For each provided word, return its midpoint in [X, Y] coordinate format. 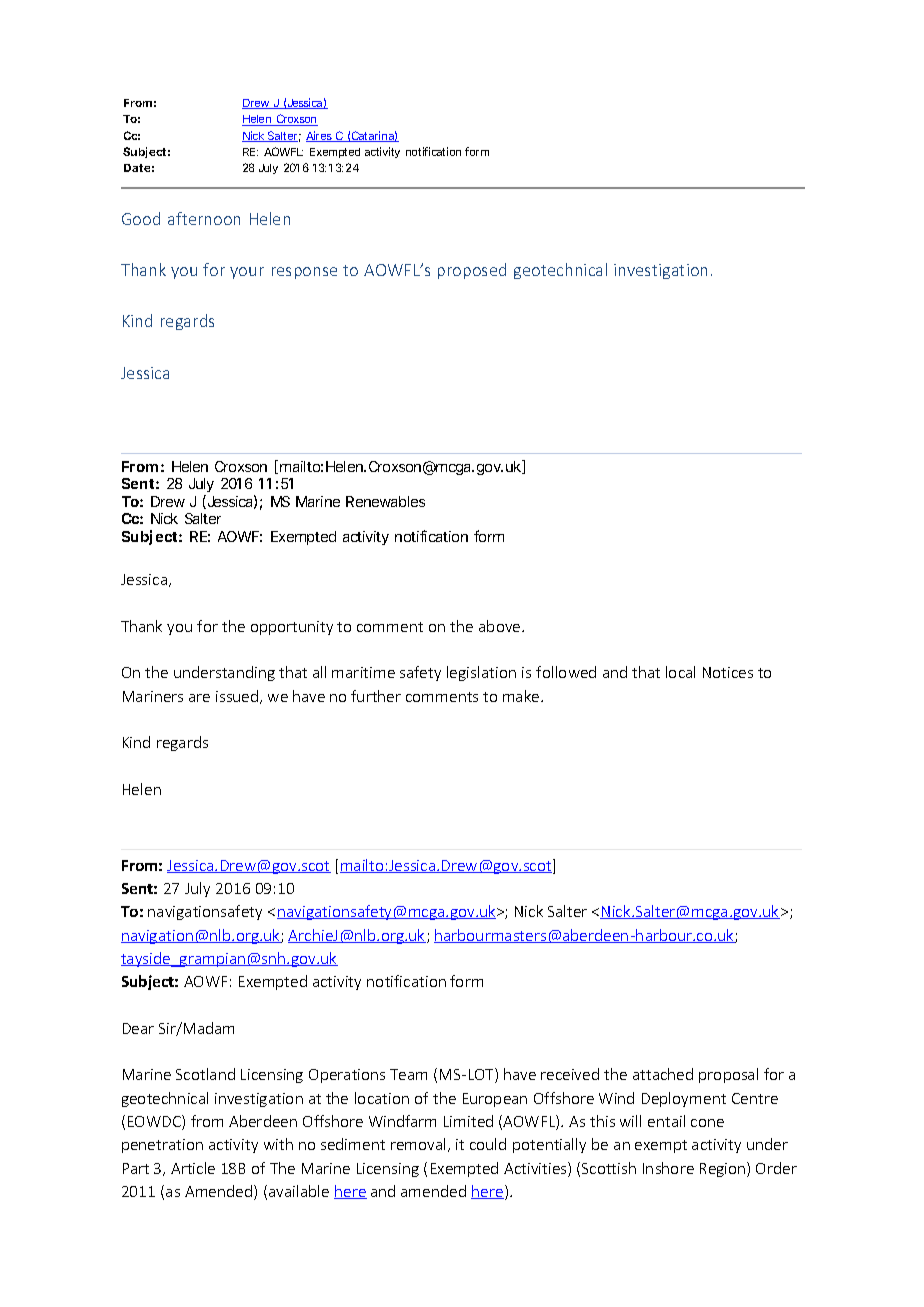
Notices [728, 672]
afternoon [204, 218]
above [501, 626]
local [680, 672]
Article [193, 1168]
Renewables [385, 501]
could [488, 1144]
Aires [320, 136]
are [199, 698]
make [522, 696]
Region [724, 1169]
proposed [472, 271]
